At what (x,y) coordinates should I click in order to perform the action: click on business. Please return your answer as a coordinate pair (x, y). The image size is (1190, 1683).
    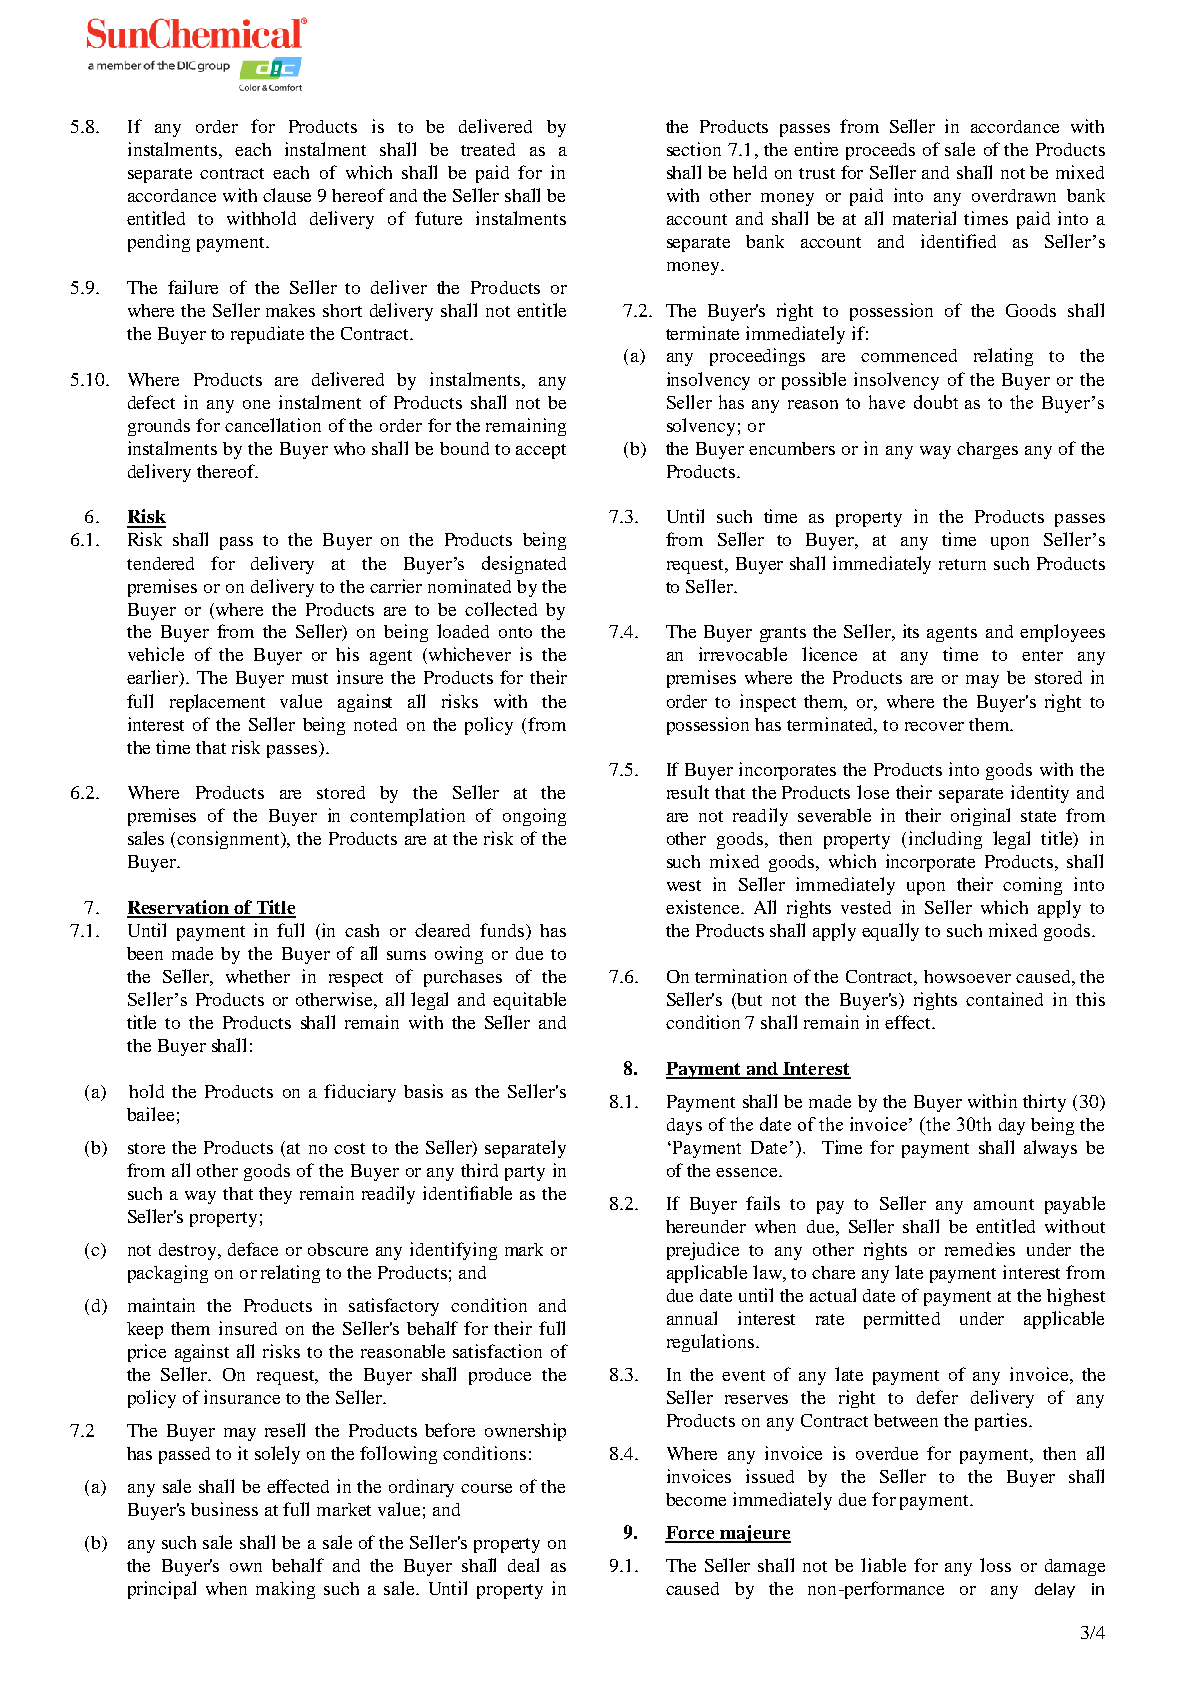
    Looking at the image, I should click on (224, 1509).
